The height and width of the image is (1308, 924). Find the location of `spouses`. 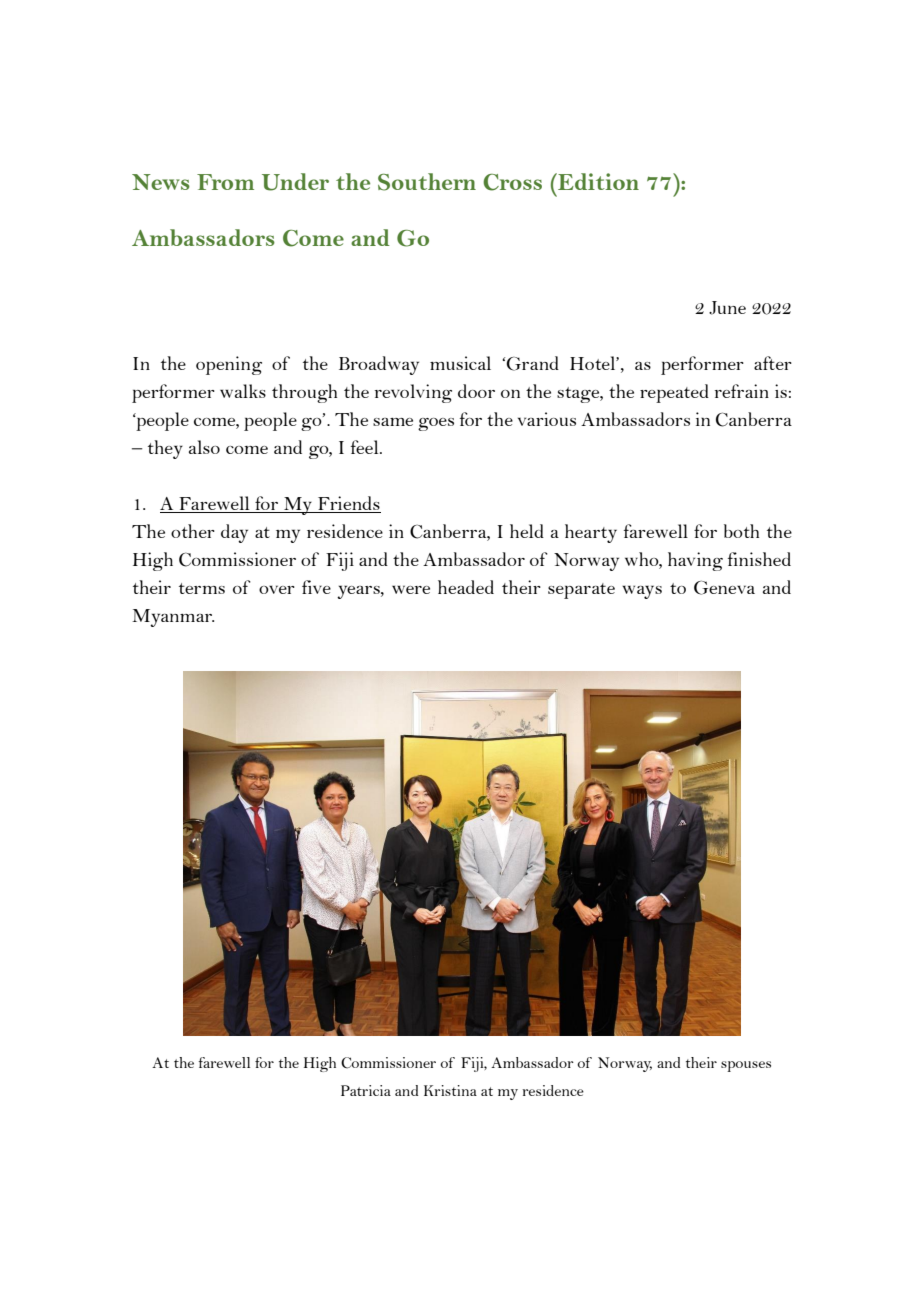

spouses is located at coordinates (746, 1066).
